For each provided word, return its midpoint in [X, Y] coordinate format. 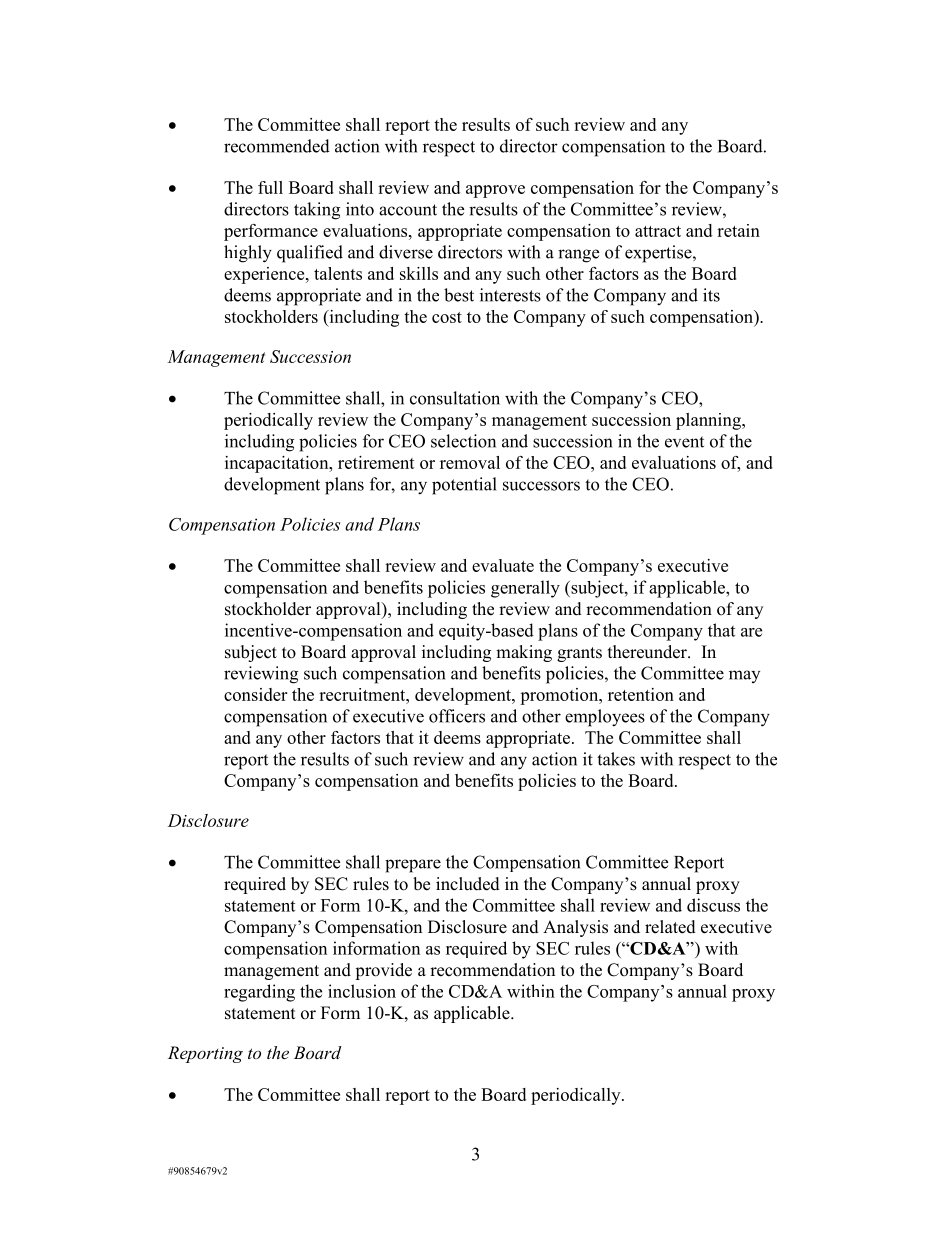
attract [658, 231]
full [270, 187]
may [744, 676]
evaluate [503, 565]
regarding [259, 993]
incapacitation [278, 464]
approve [495, 191]
